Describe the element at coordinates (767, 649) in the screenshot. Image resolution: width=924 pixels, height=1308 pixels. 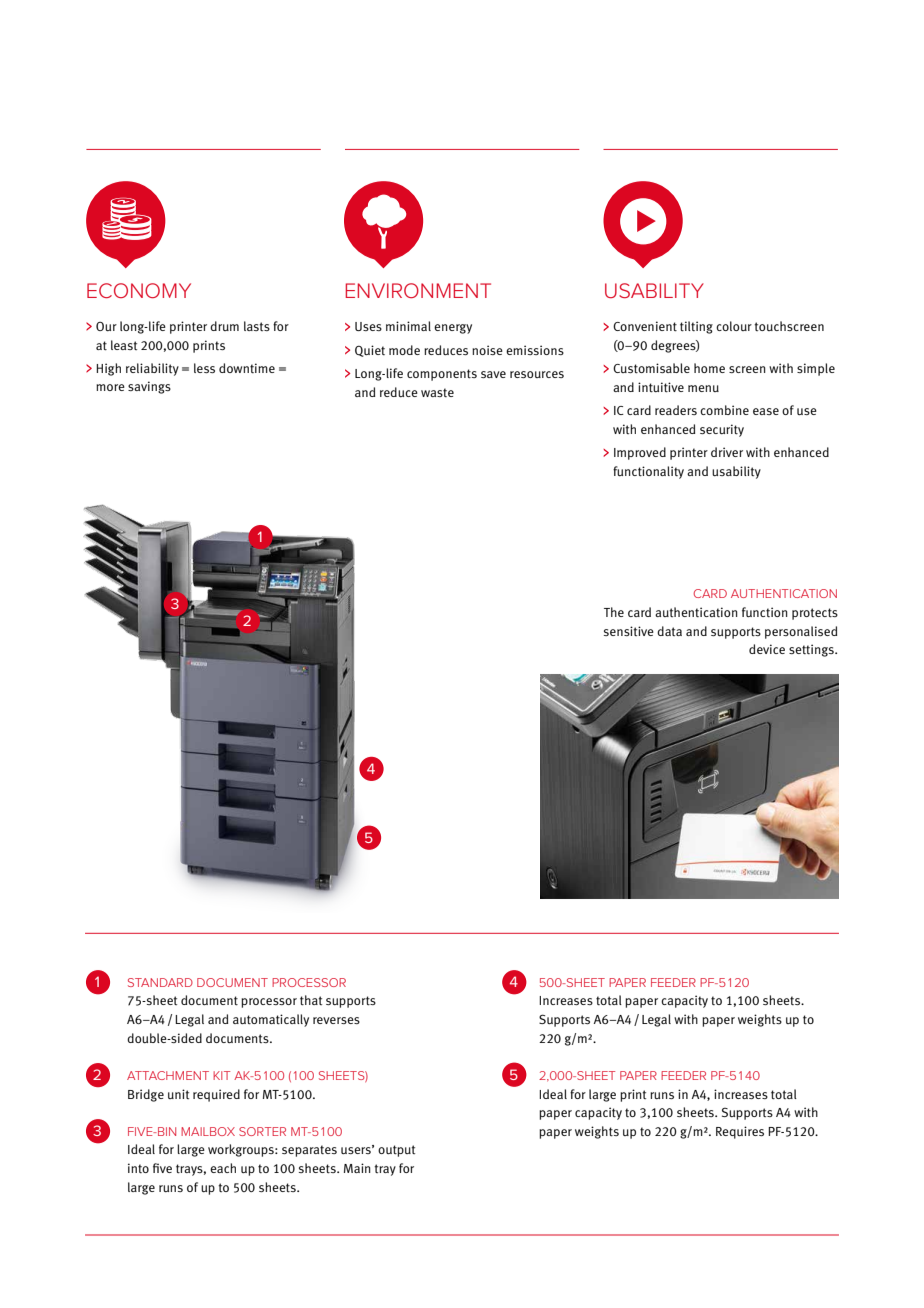
I see `device` at that location.
